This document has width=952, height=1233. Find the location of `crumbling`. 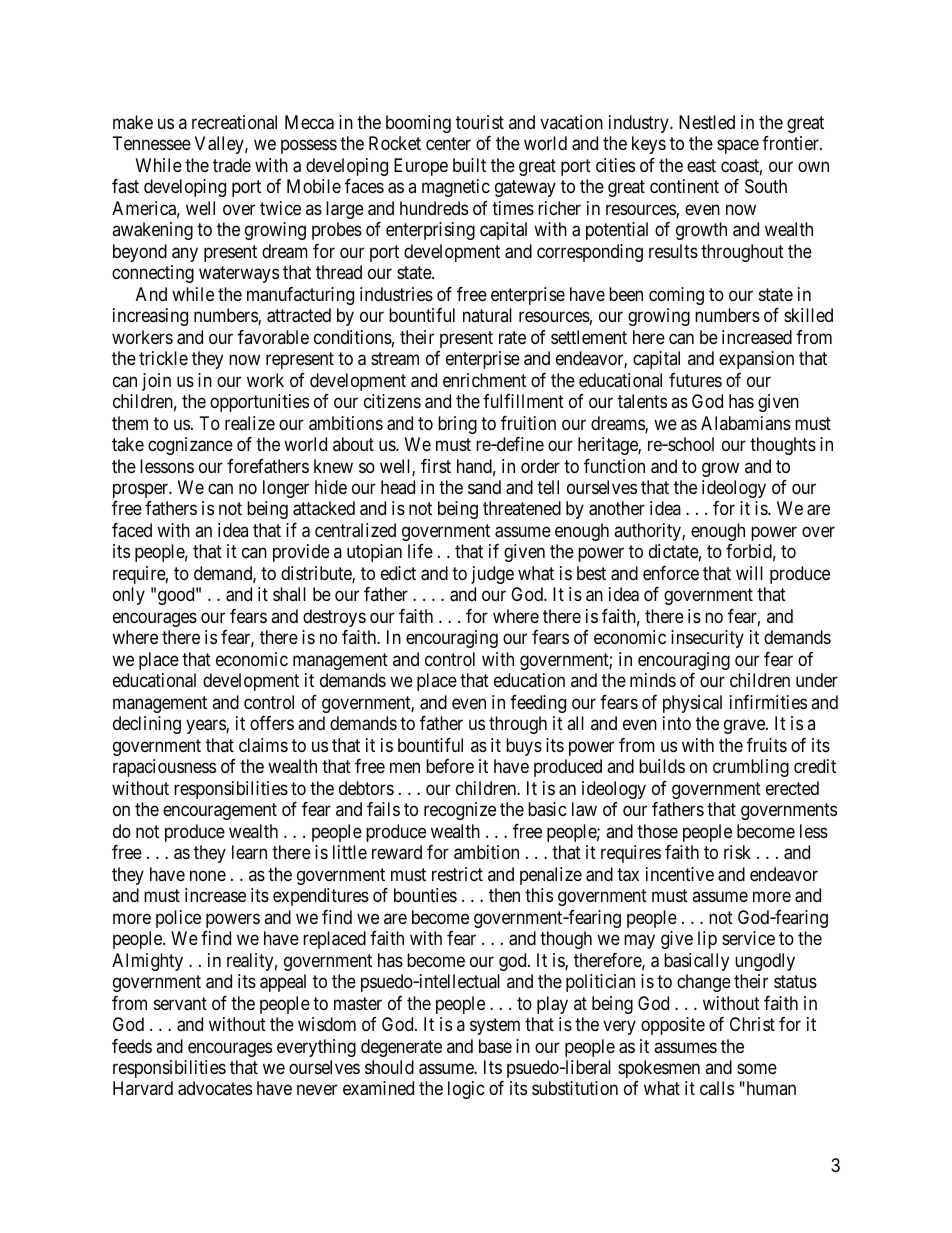

crumbling is located at coordinates (751, 768).
